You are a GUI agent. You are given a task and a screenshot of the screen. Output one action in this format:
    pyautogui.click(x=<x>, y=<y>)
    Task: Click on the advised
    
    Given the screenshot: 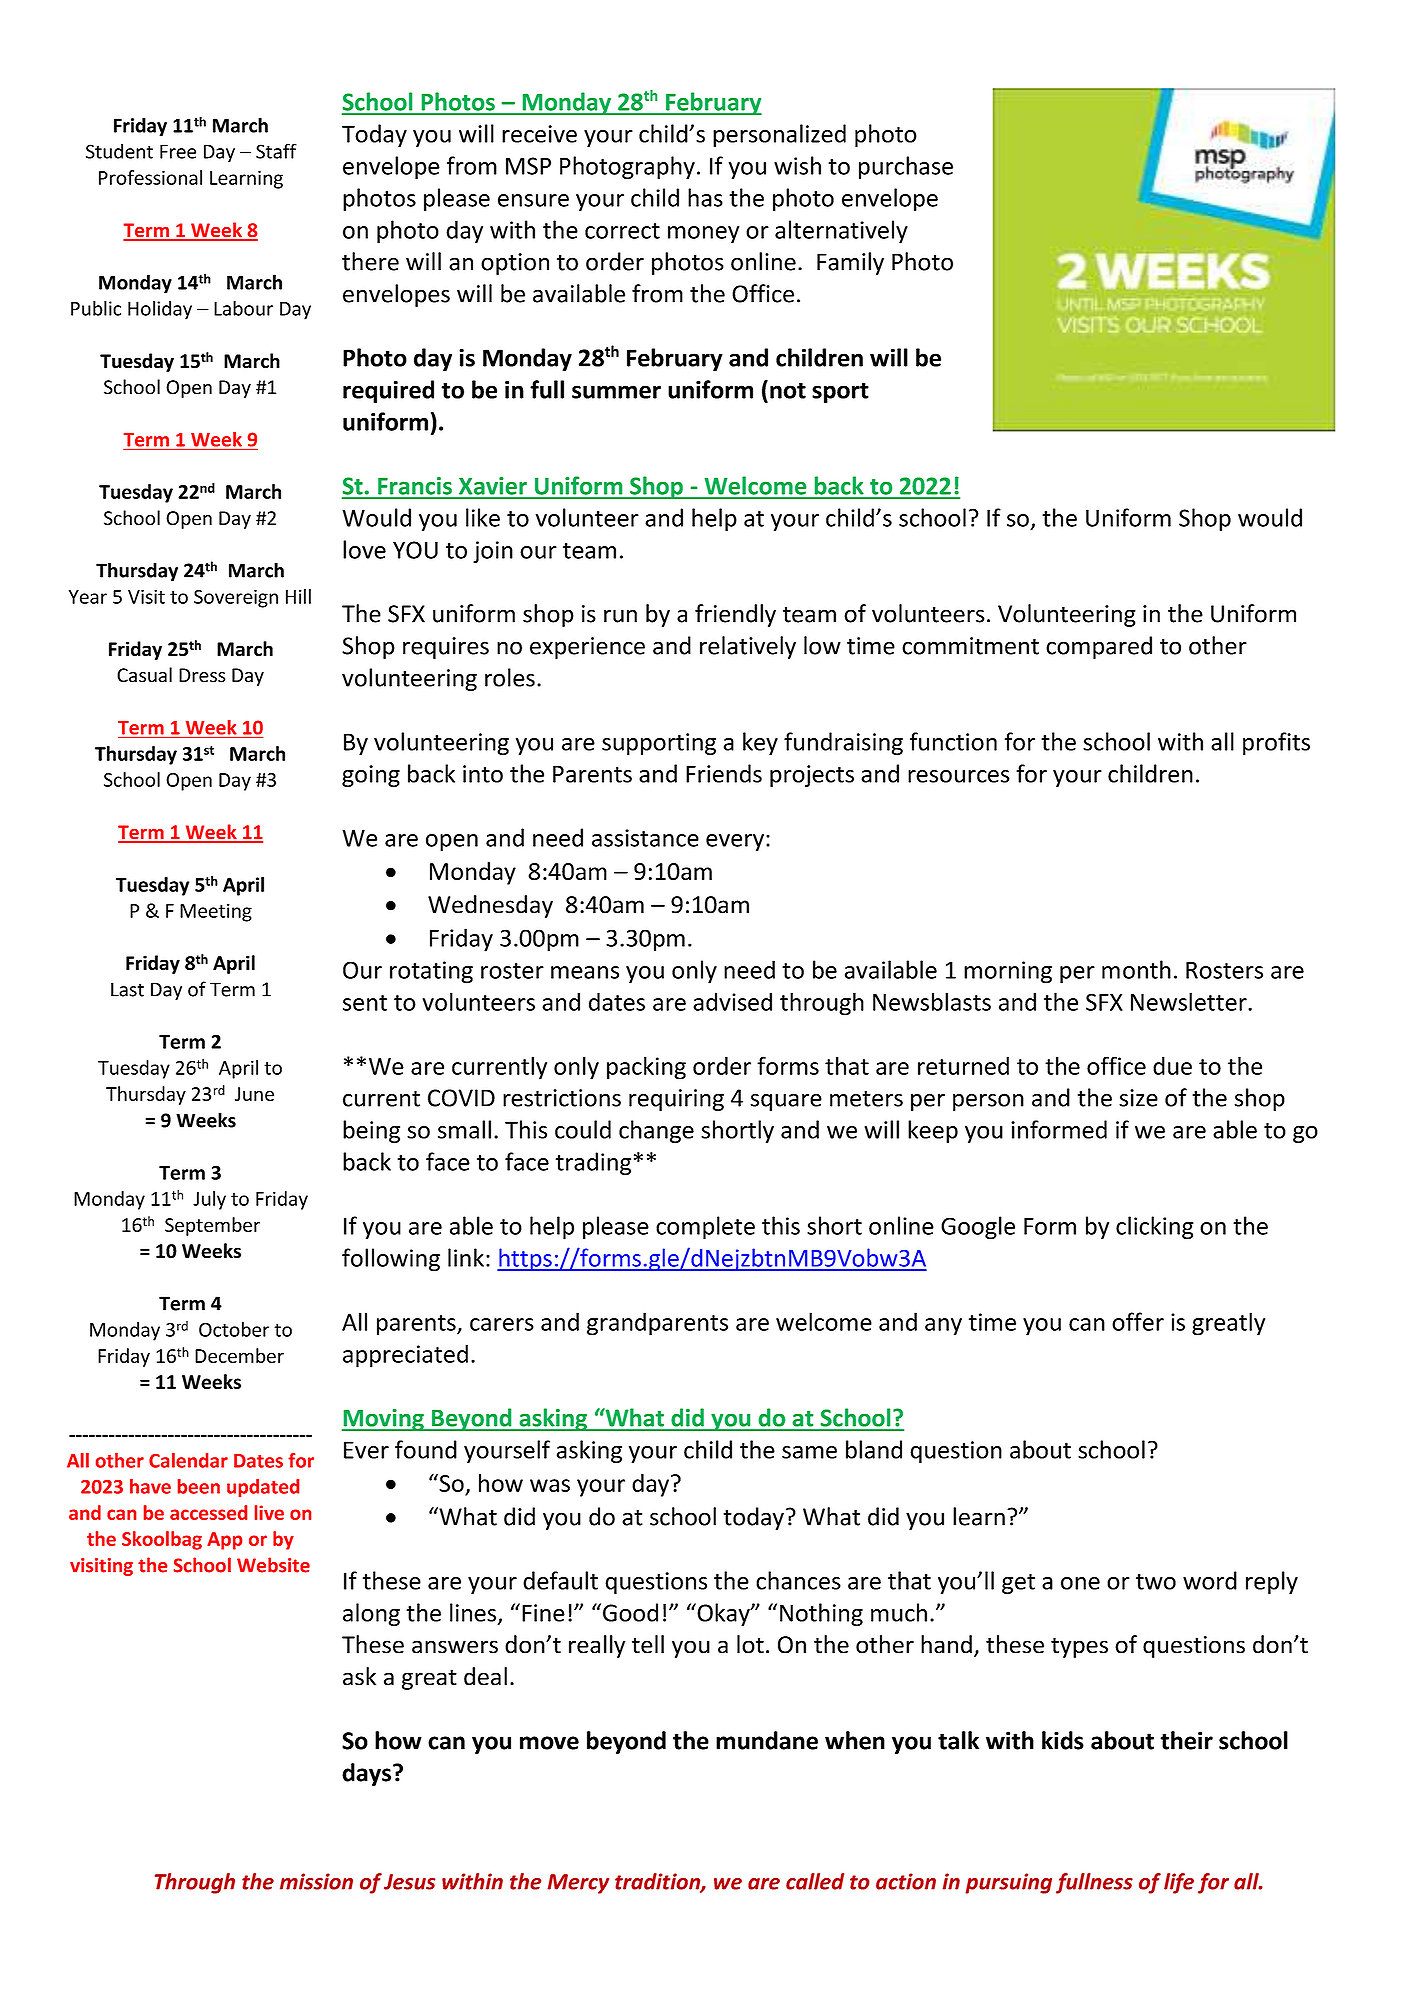 What is the action you would take?
    pyautogui.click(x=732, y=1001)
